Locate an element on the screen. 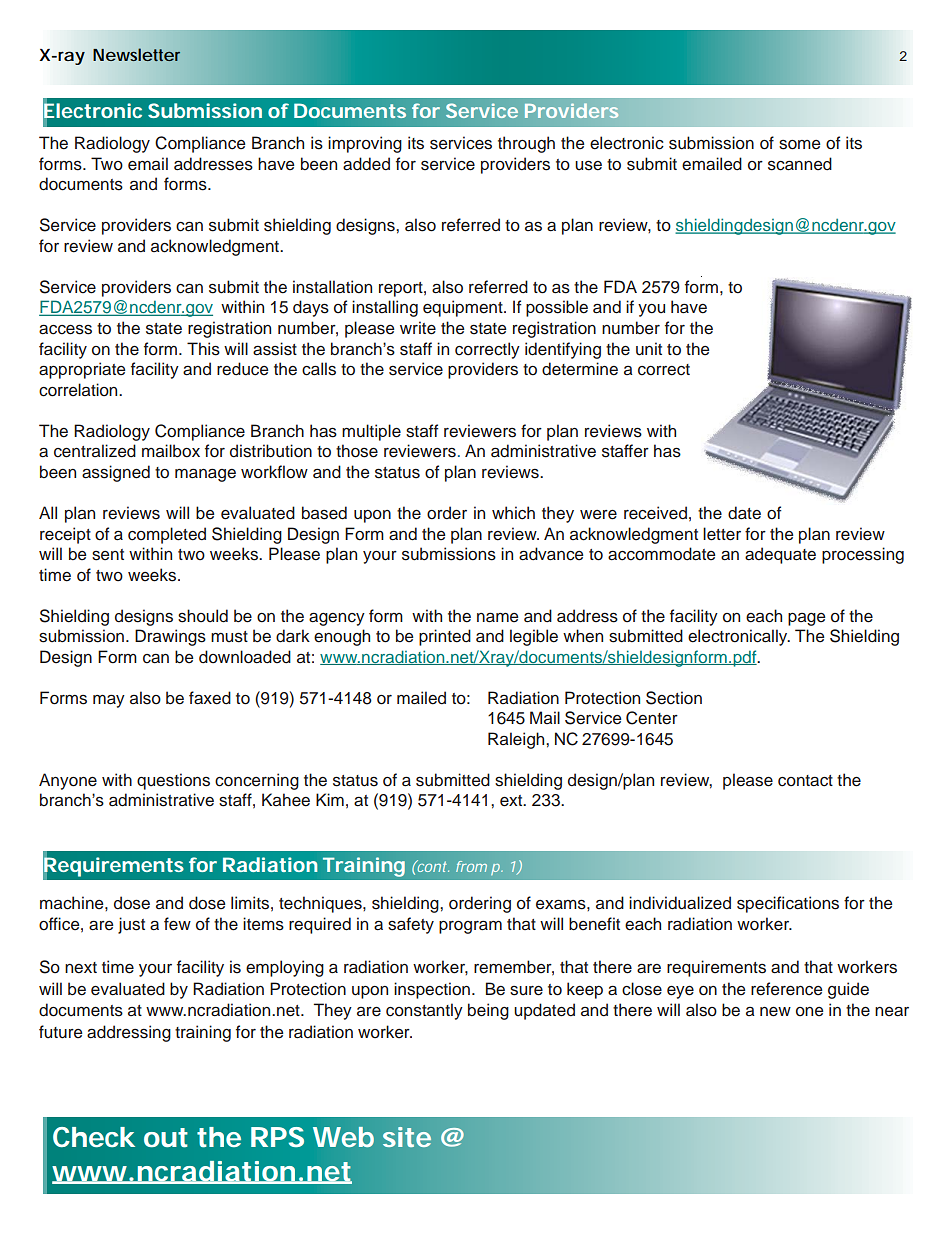 The width and height of the screenshot is (952, 1233). page is located at coordinates (806, 619).
